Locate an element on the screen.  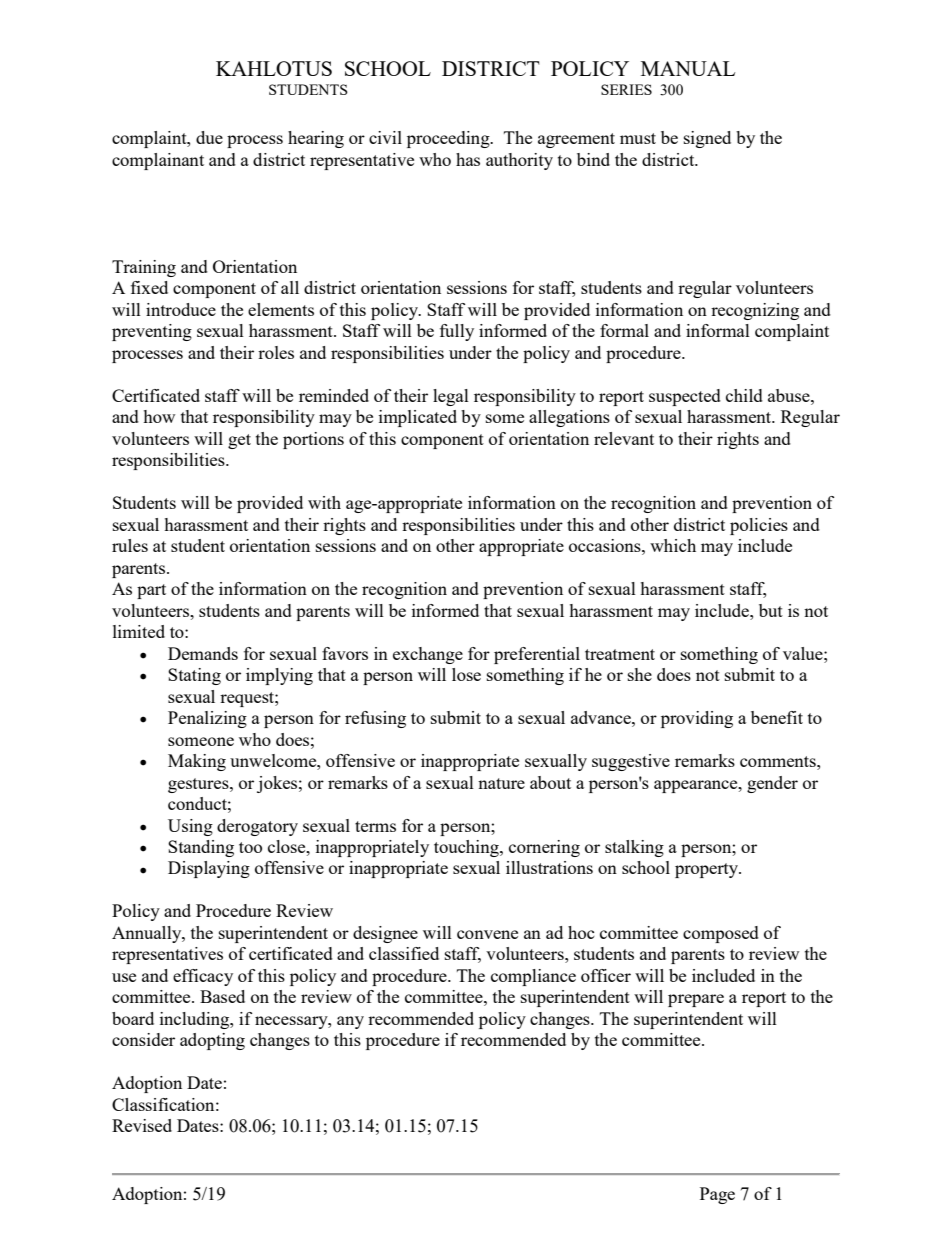
Revised is located at coordinates (142, 1125).
